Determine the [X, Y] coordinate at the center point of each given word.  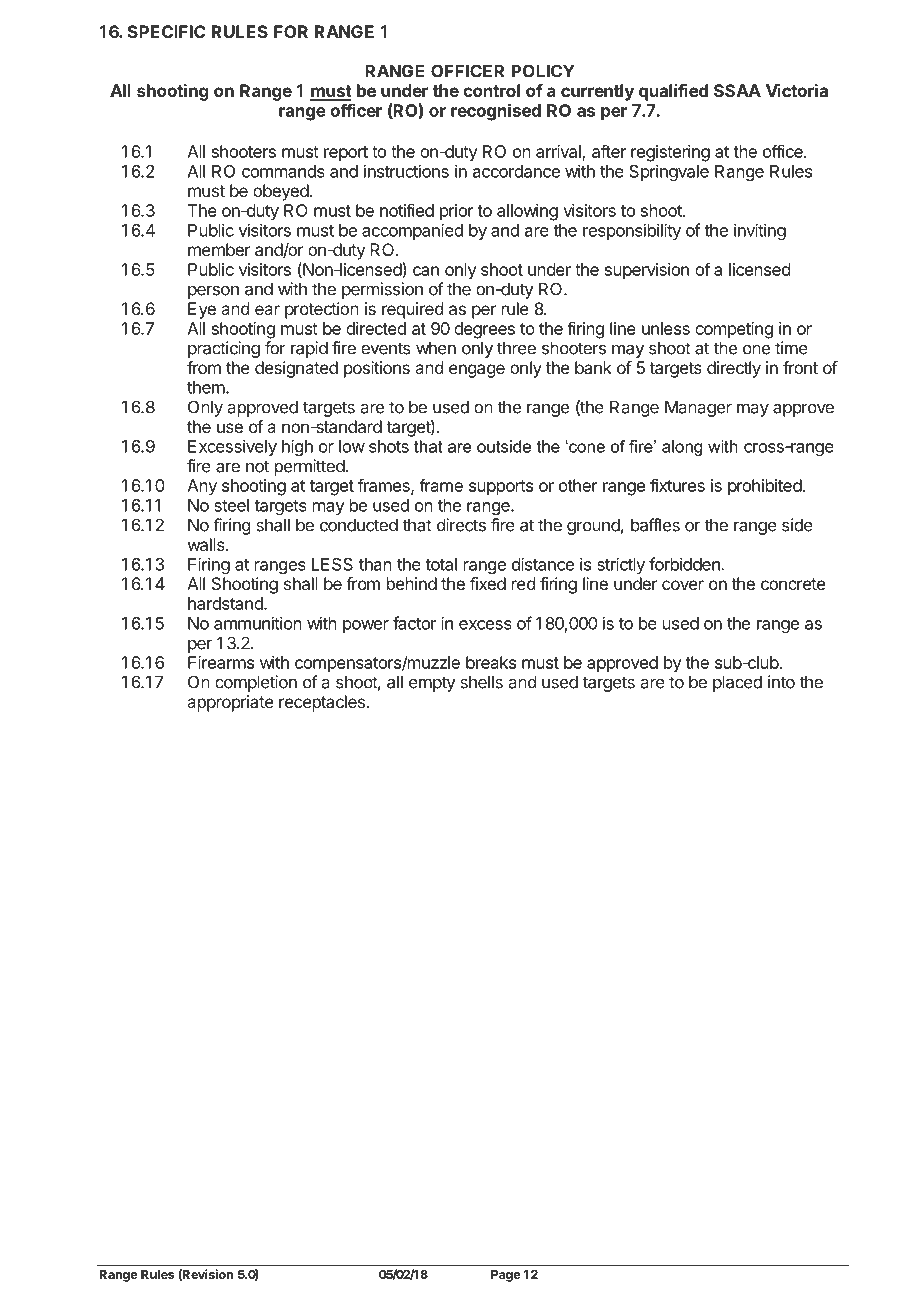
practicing [224, 349]
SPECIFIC [167, 31]
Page [505, 1276]
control [491, 90]
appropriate [230, 703]
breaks [491, 662]
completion [256, 683]
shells [481, 682]
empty [432, 684]
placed [737, 683]
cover [683, 585]
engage [477, 371]
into [781, 682]
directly [734, 369]
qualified [673, 92]
